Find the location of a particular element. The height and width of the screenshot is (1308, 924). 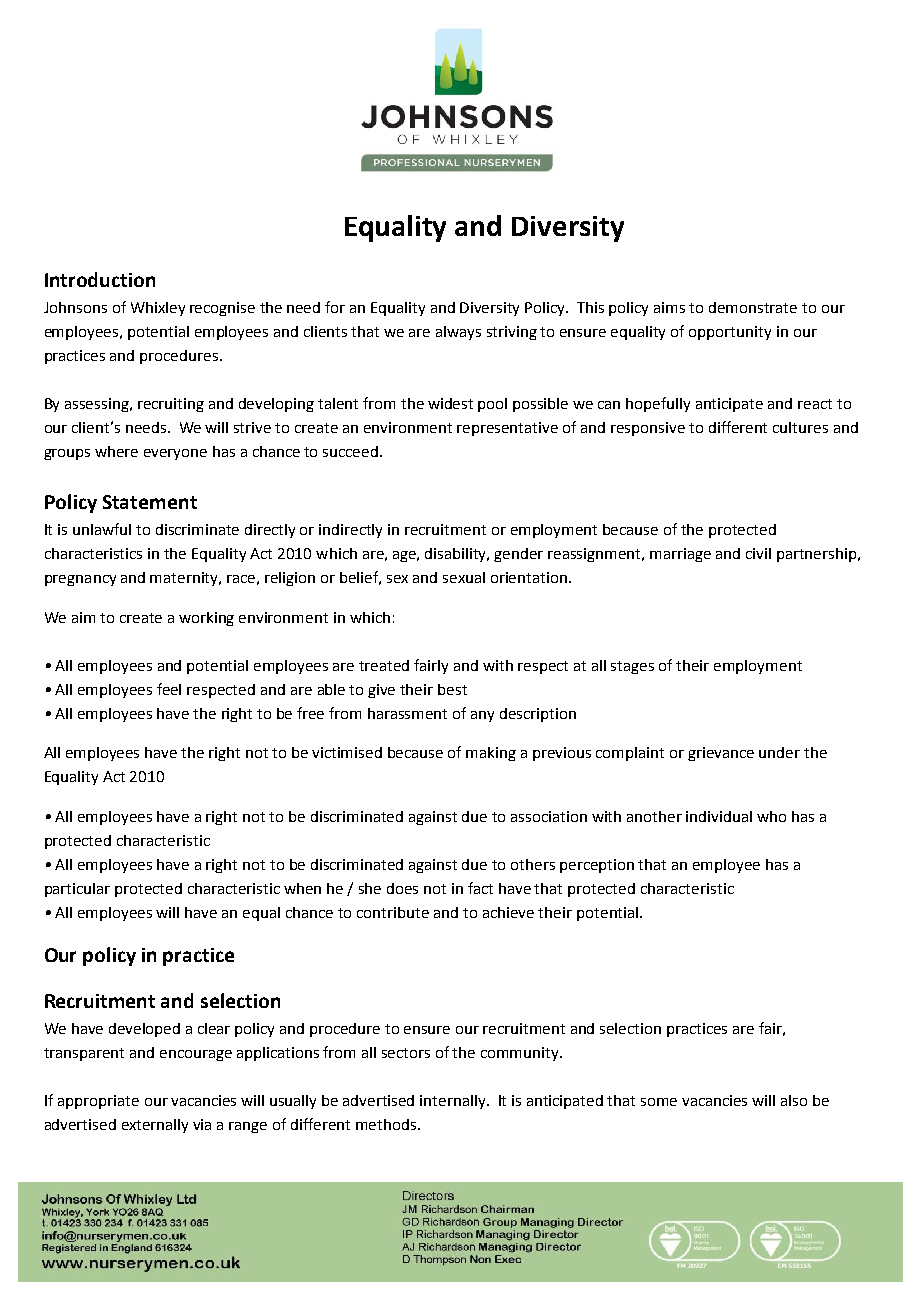

particular is located at coordinates (77, 890).
